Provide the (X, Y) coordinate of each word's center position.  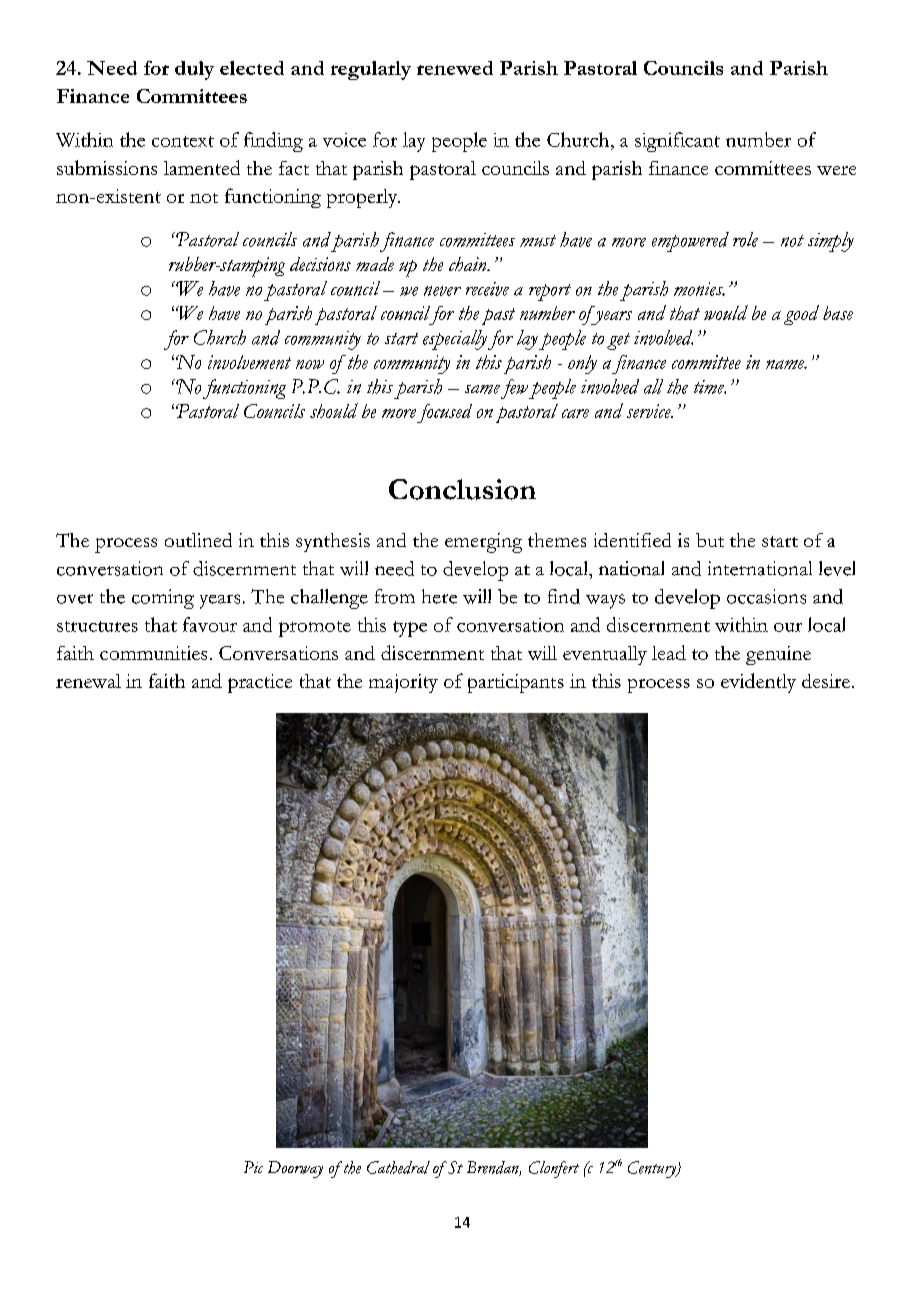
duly (194, 70)
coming (163, 599)
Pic (253, 1167)
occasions (766, 596)
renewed (455, 68)
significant (677, 142)
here (439, 596)
